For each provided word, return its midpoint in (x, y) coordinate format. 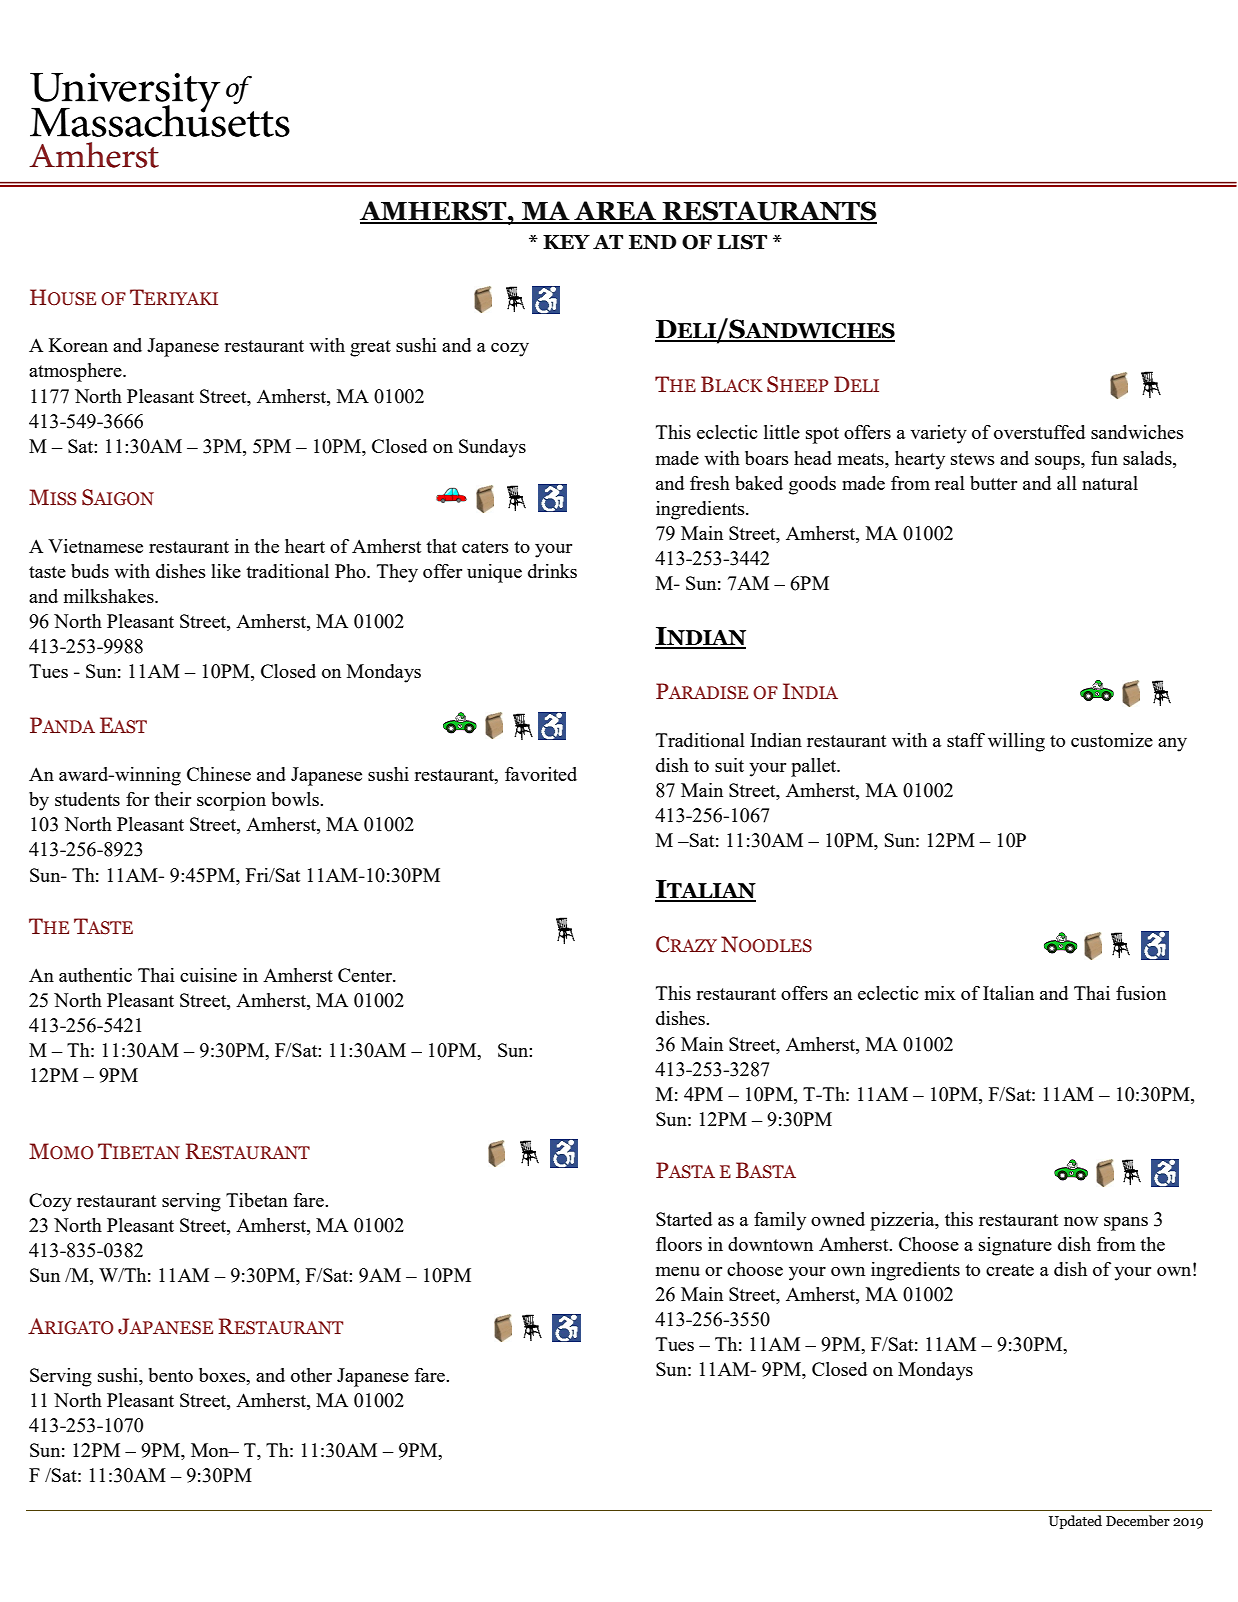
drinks (552, 571)
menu (678, 1271)
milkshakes (110, 596)
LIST (742, 242)
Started (684, 1219)
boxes (223, 1375)
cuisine (208, 975)
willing (1016, 742)
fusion (1141, 993)
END (653, 242)
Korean (78, 345)
